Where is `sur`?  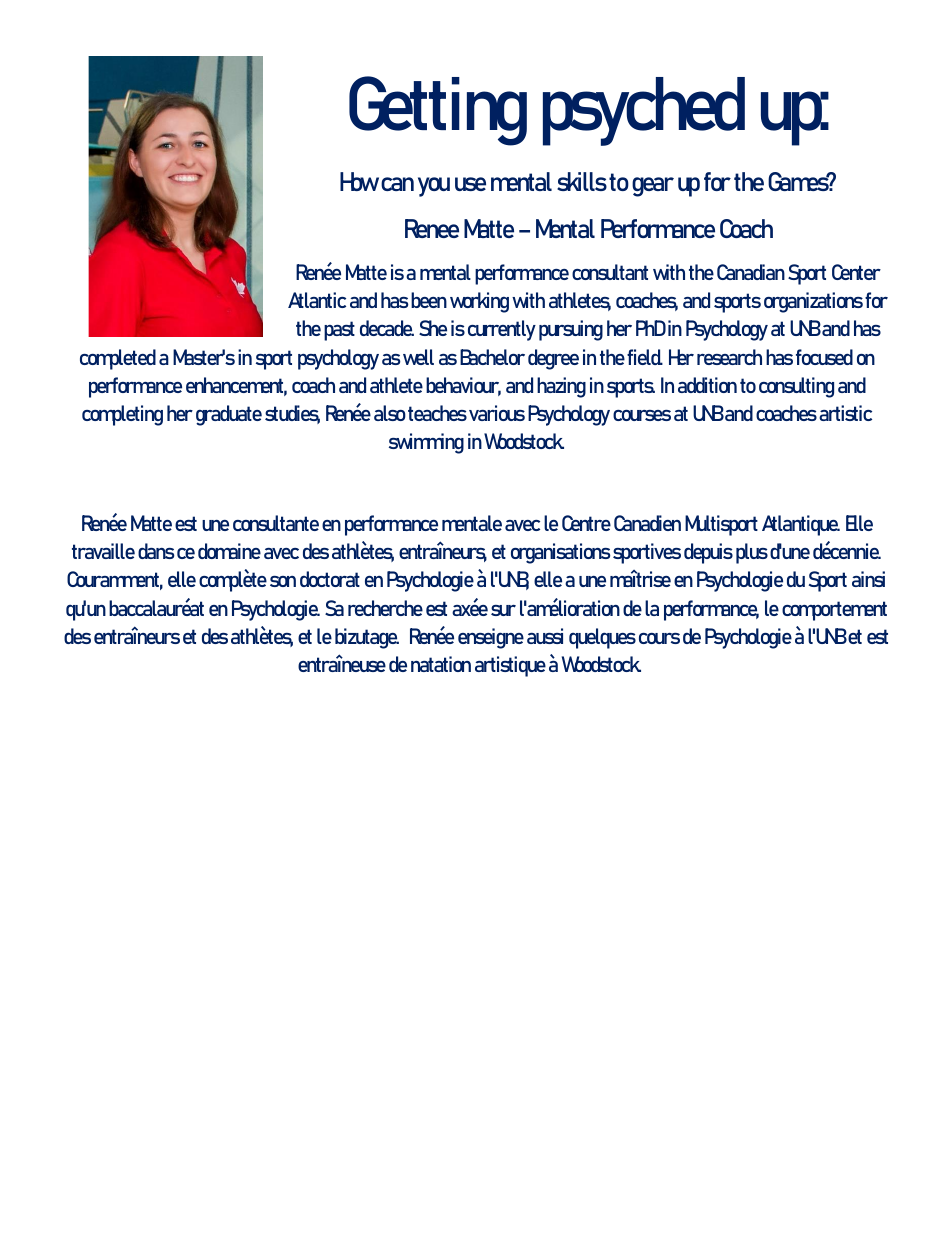 sur is located at coordinates (503, 610).
